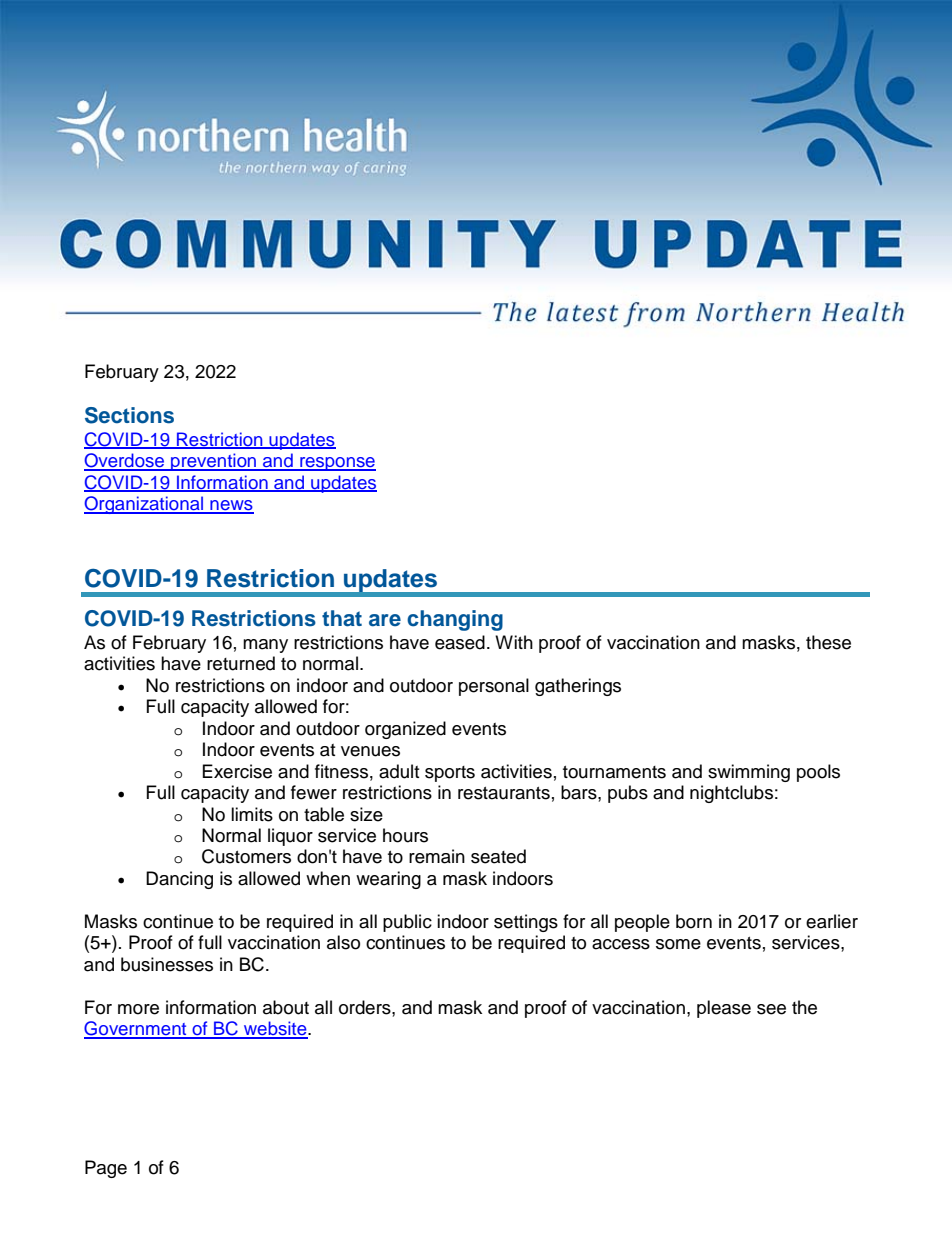 This document has width=952, height=1233. Describe the element at coordinates (214, 462) in the document. I see `prevention` at that location.
